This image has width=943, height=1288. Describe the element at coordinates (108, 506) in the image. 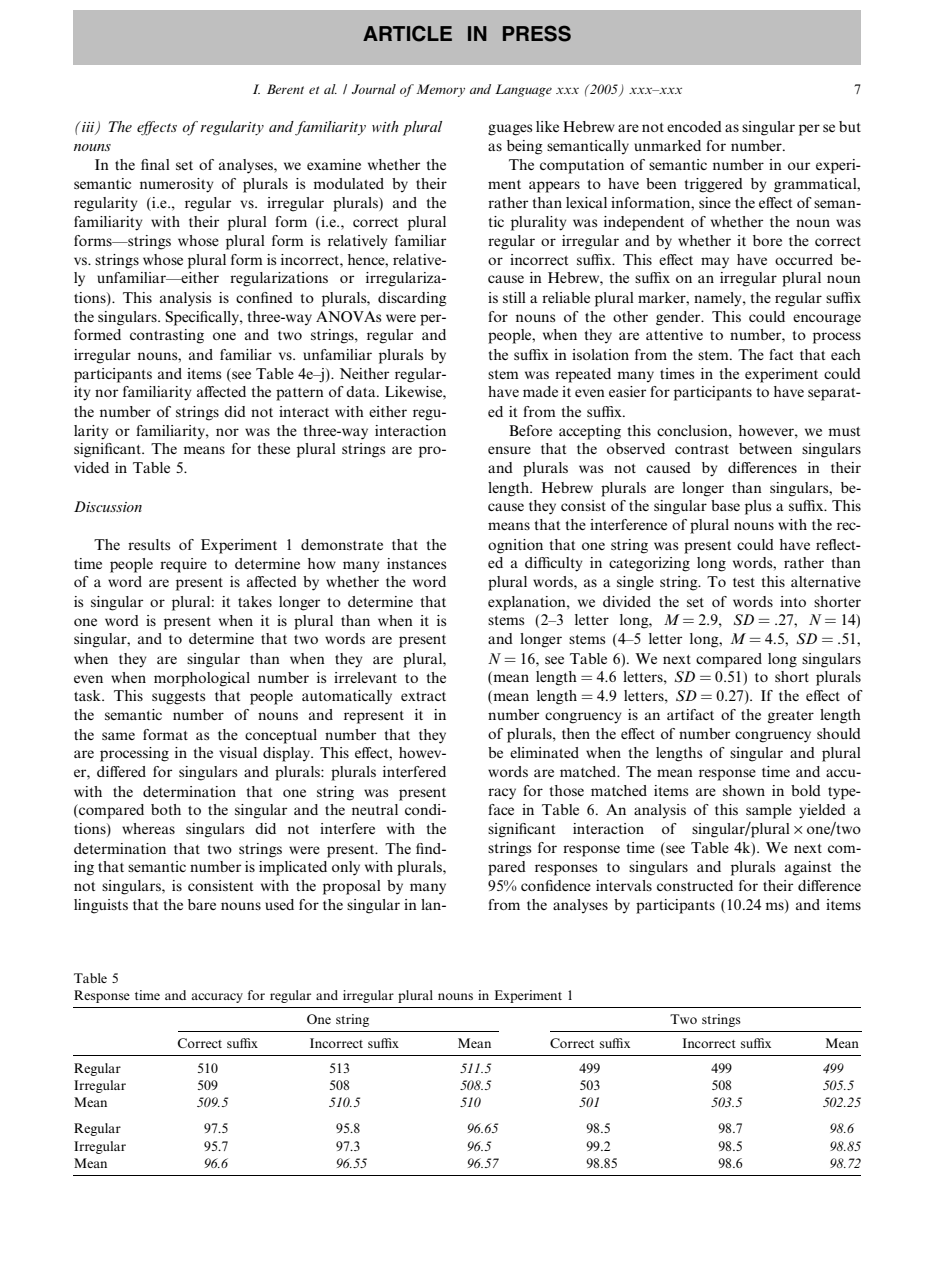

I see `Discussion` at that location.
